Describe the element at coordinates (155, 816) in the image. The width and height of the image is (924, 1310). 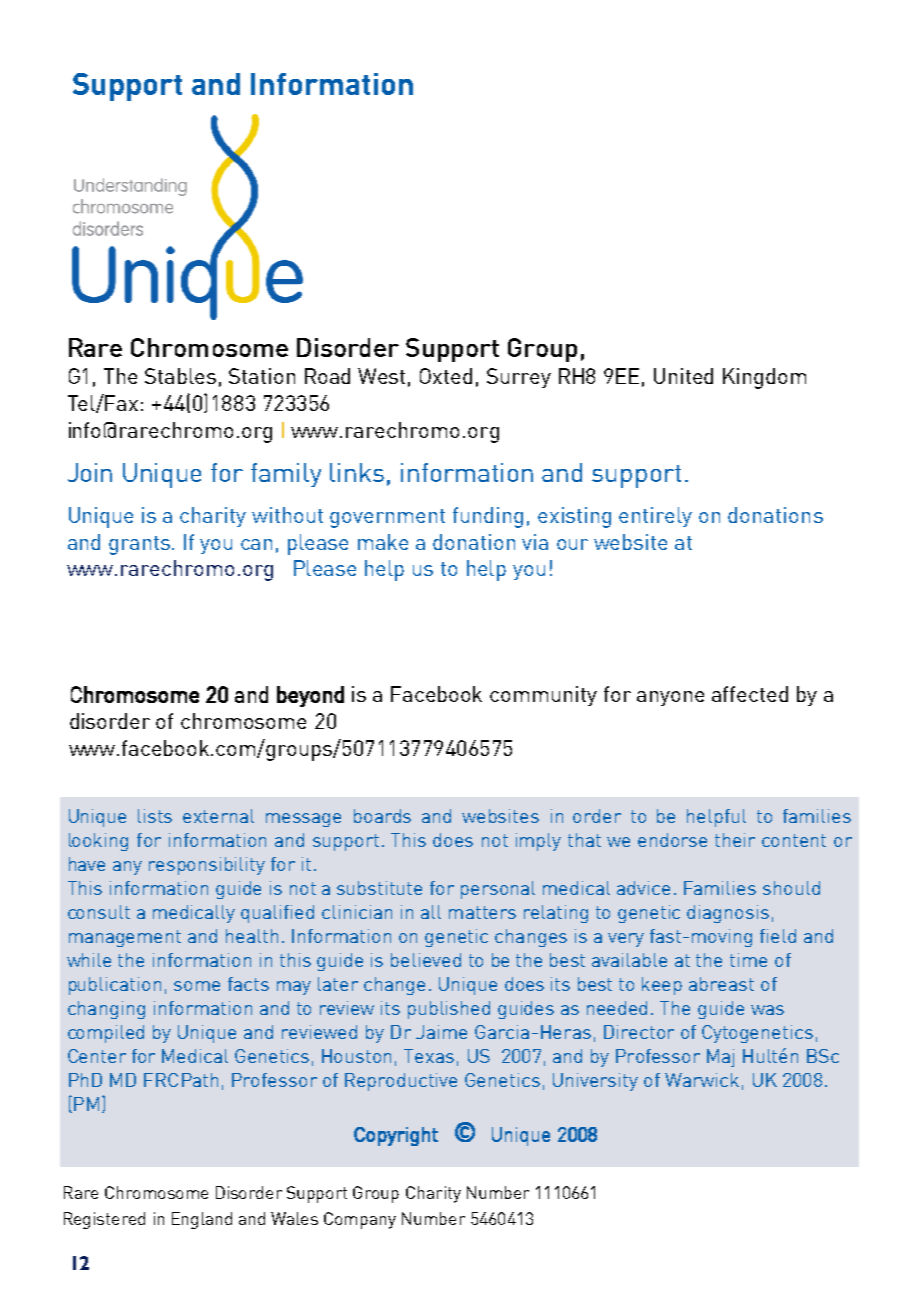
I see `lists` at that location.
